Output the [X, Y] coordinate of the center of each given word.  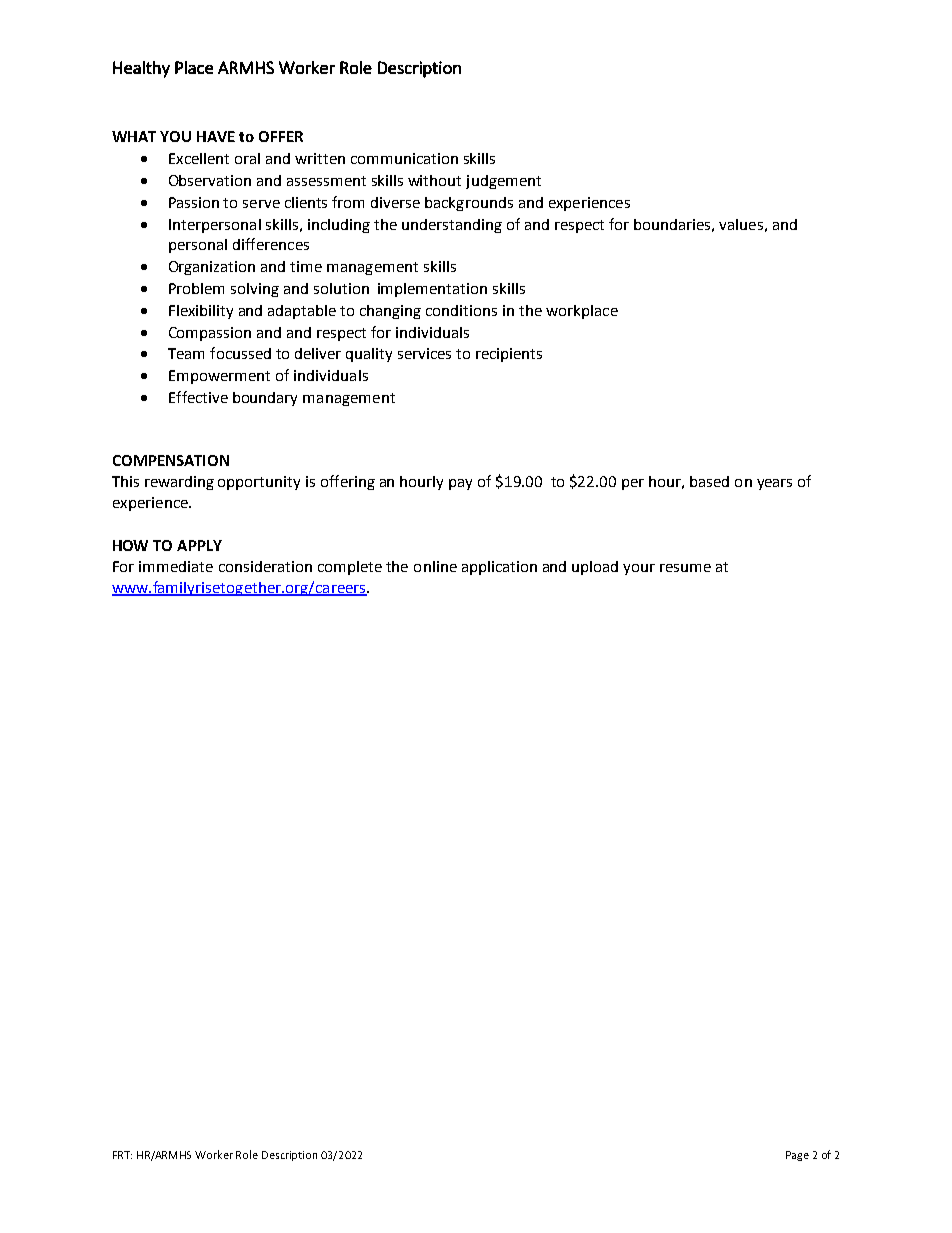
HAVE [216, 136]
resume [685, 568]
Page [797, 1156]
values [741, 224]
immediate [176, 566]
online [435, 566]
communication [404, 158]
